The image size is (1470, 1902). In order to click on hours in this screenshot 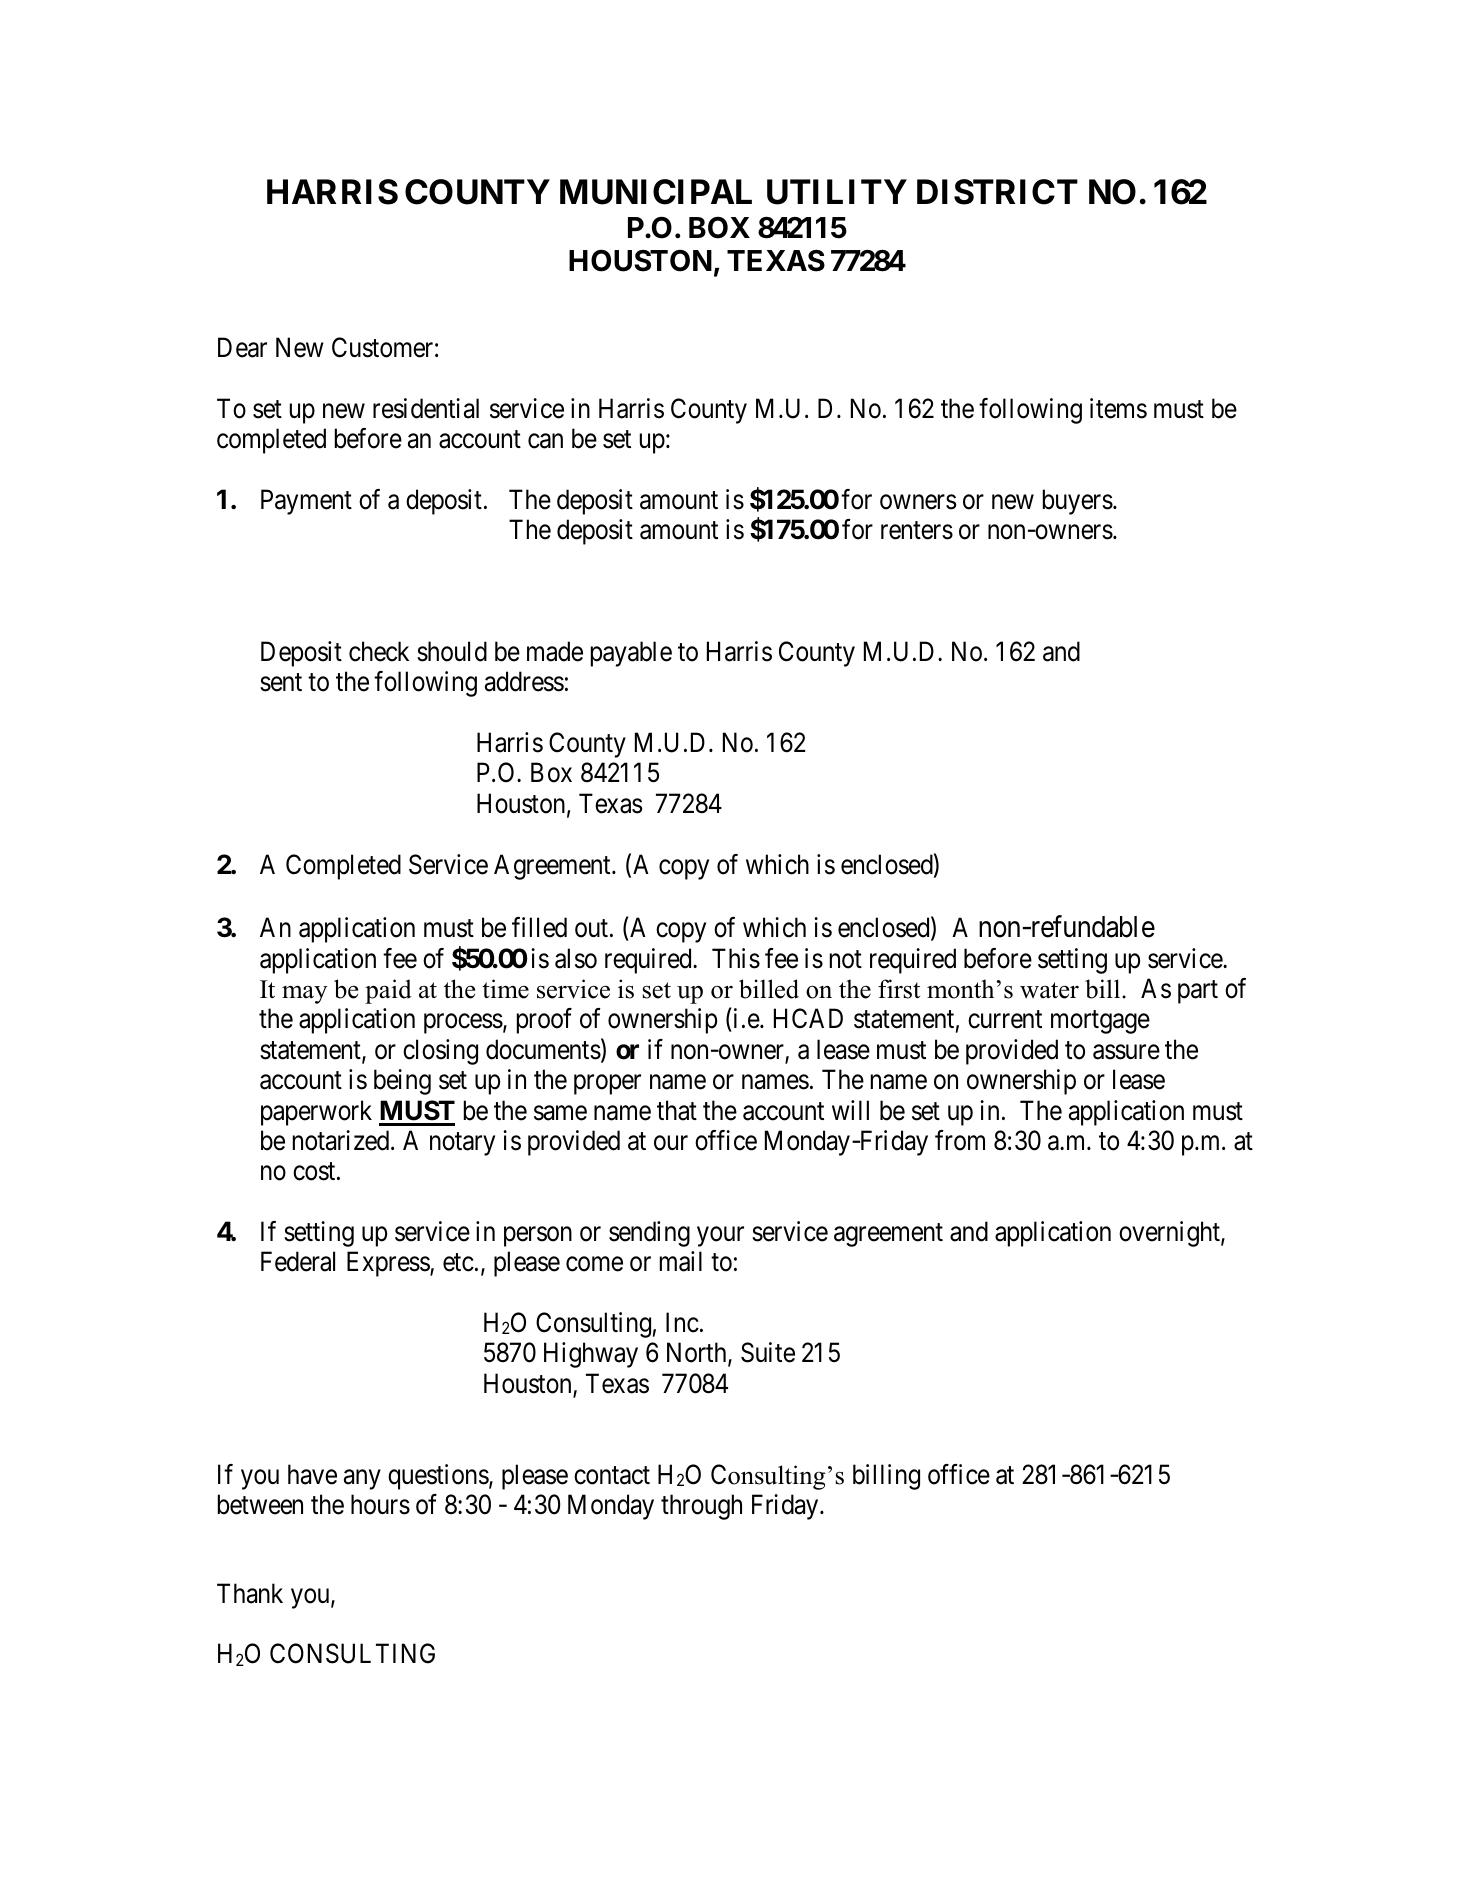, I will do `click(380, 1504)`.
